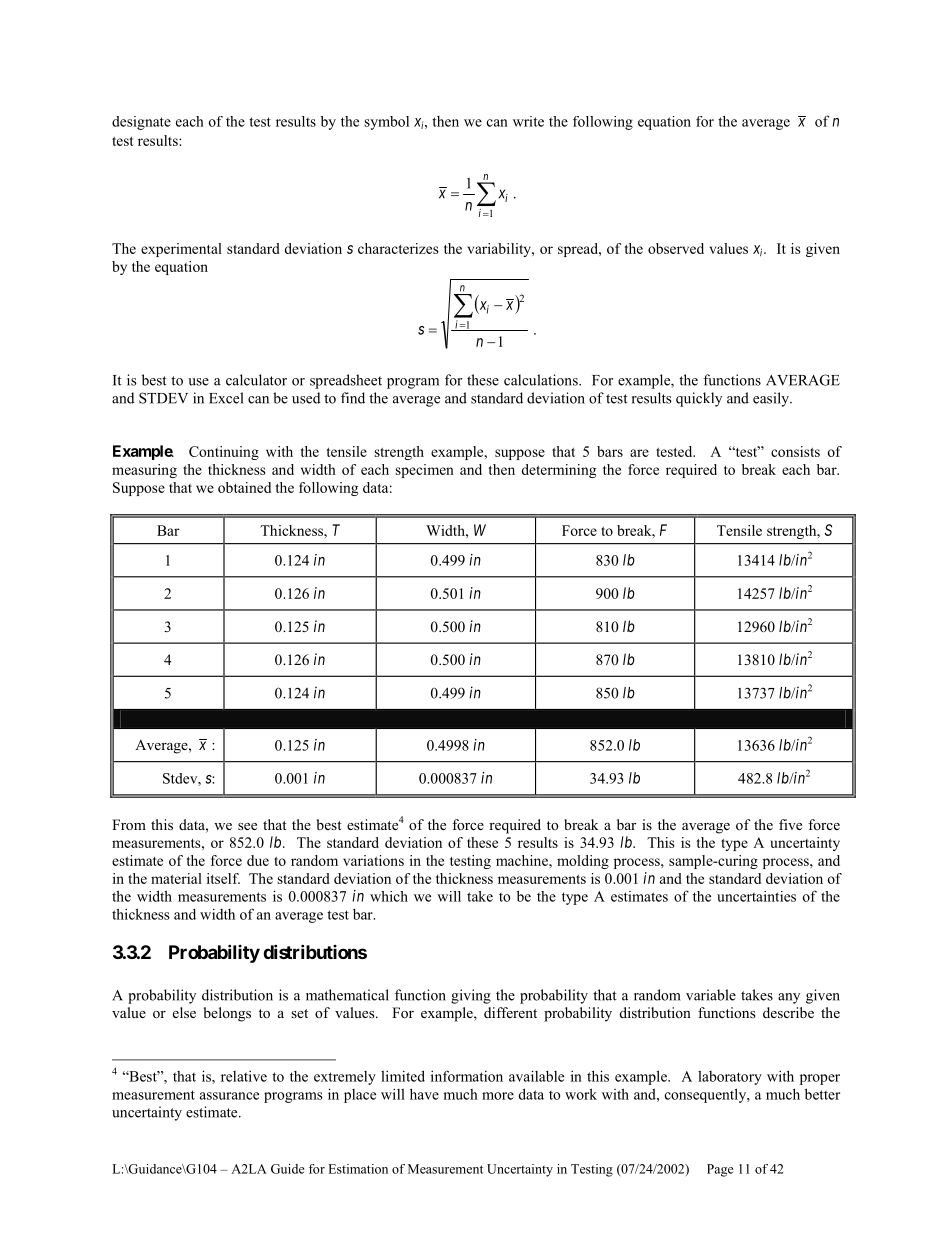  What do you see at coordinates (756, 896) in the image?
I see `uncertainties` at bounding box center [756, 896].
